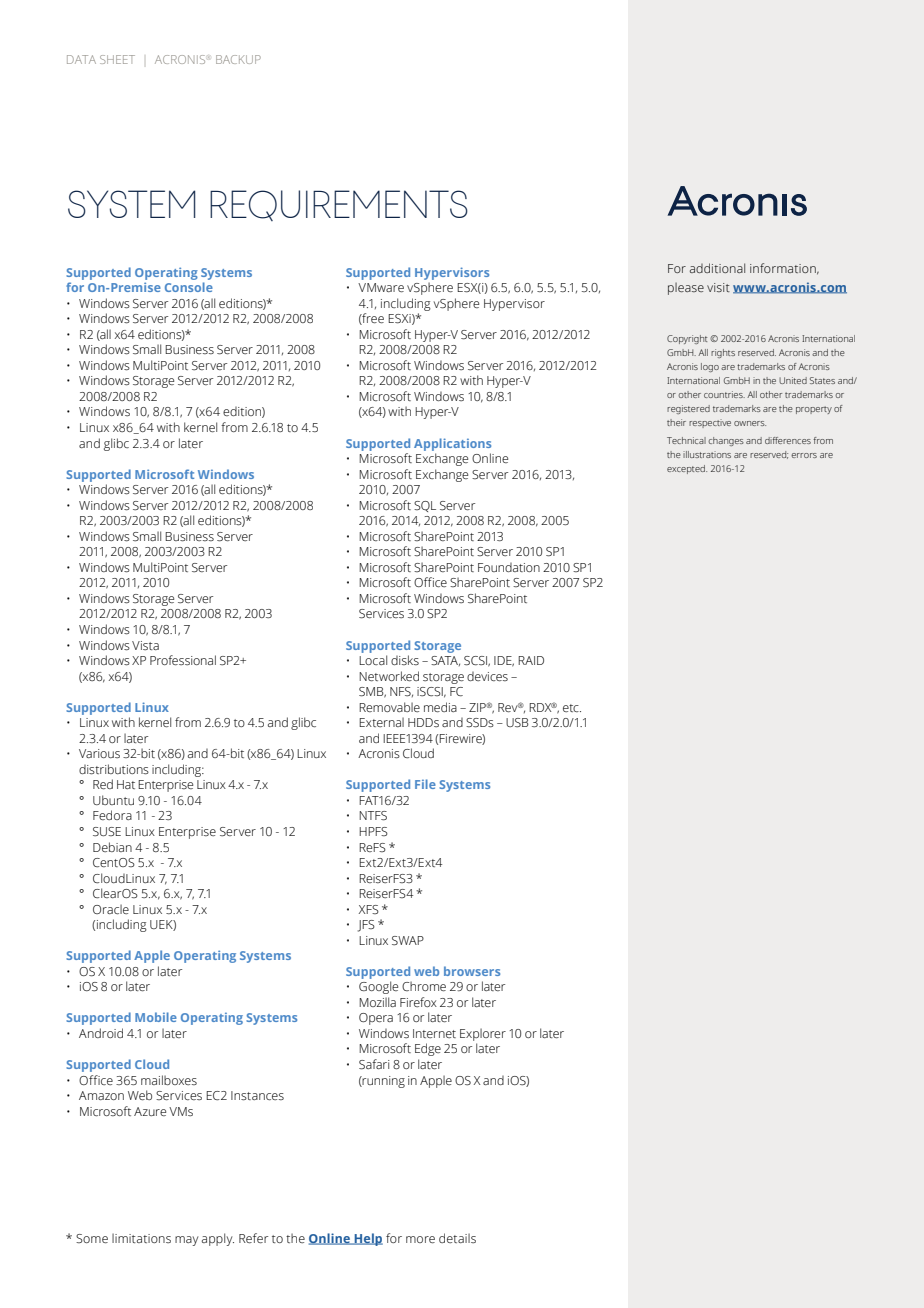 The image size is (924, 1308). What do you see at coordinates (420, 1240) in the document?
I see `more` at bounding box center [420, 1240].
